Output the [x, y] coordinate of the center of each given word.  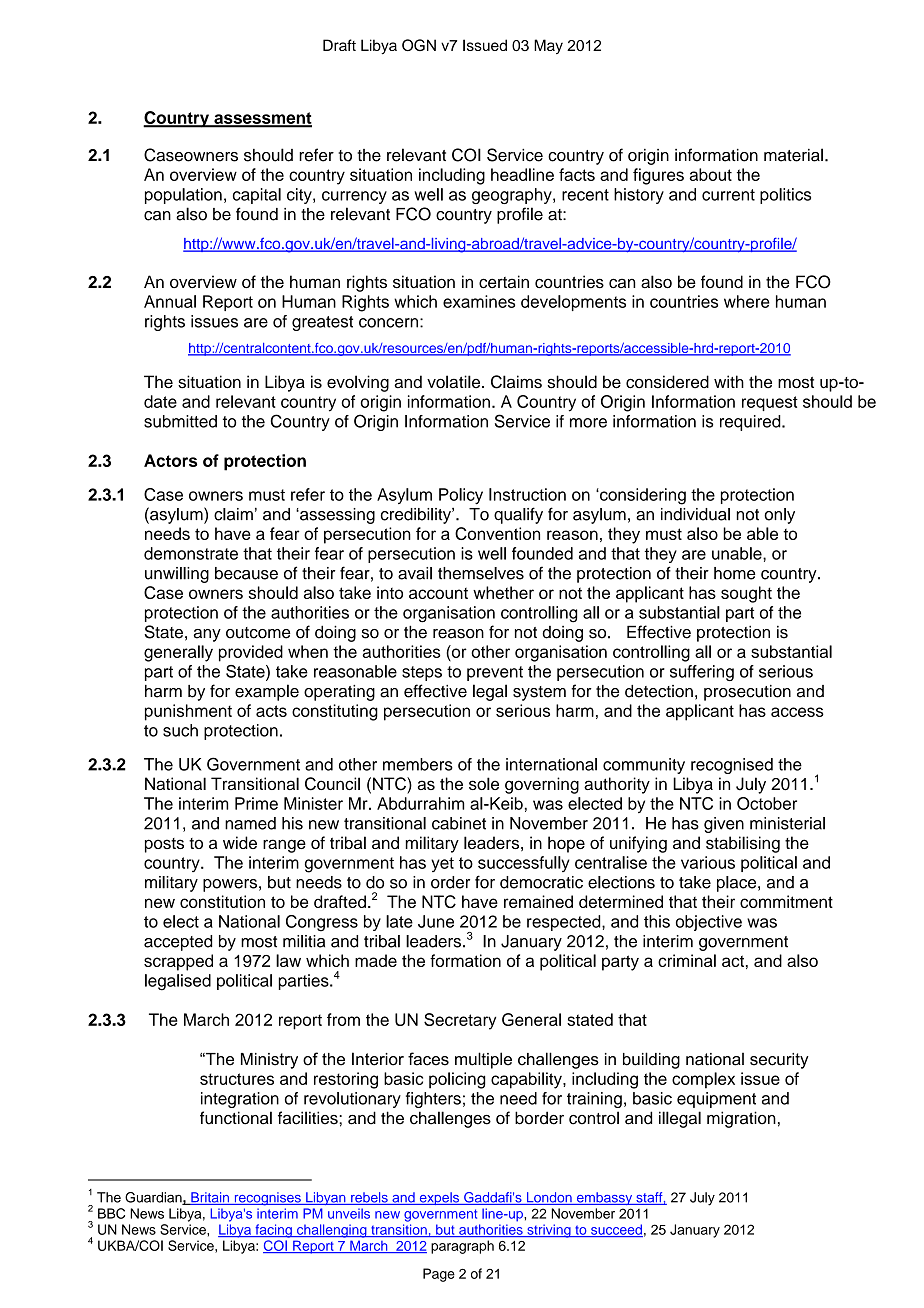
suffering [702, 673]
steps [422, 673]
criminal [687, 960]
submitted [180, 421]
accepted [178, 943]
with [729, 381]
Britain [210, 1198]
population [183, 196]
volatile [455, 382]
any [207, 635]
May [548, 46]
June [436, 921]
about [710, 174]
